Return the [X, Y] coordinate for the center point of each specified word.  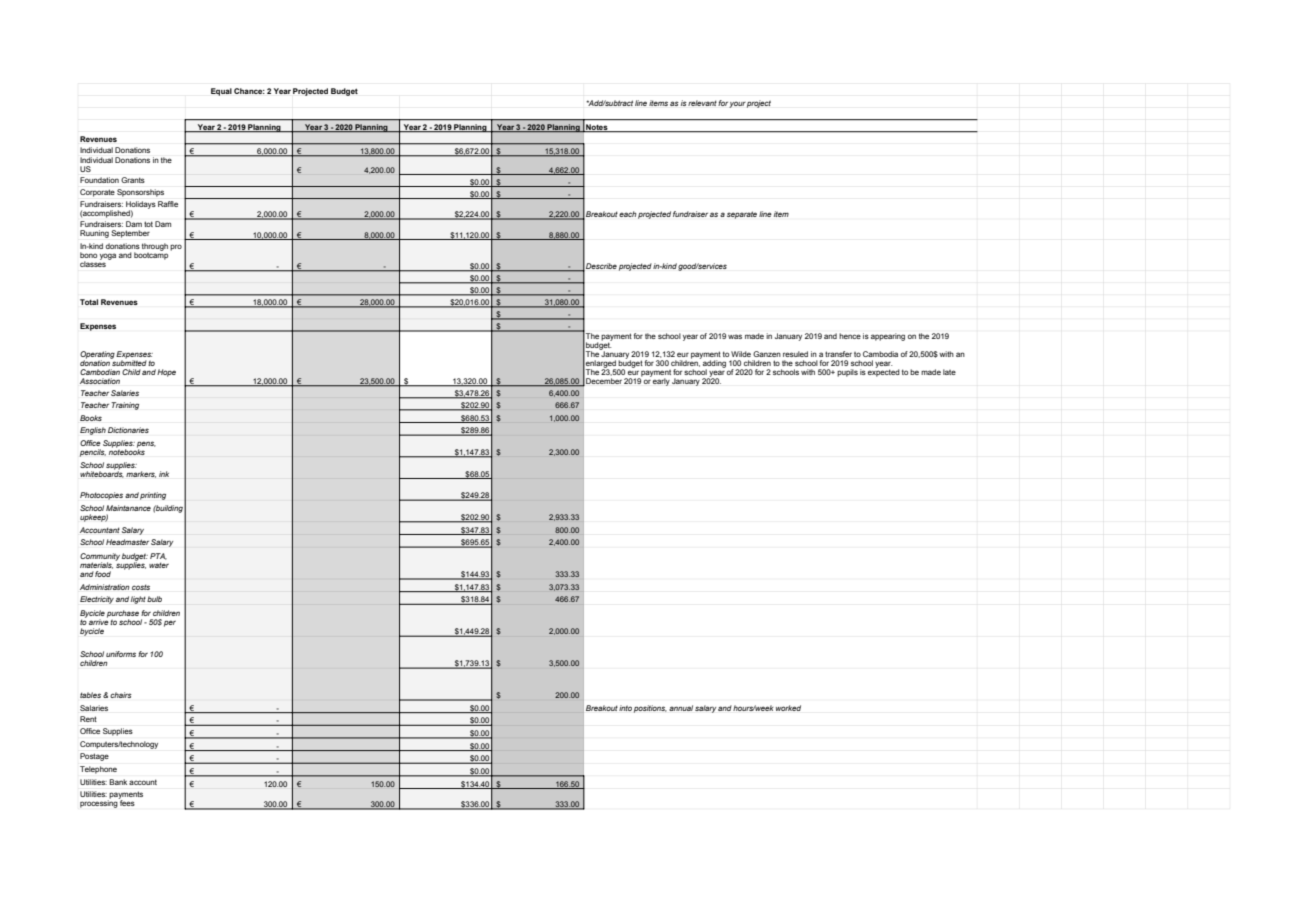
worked [788, 708]
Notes [597, 128]
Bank [118, 782]
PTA [158, 556]
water [159, 565]
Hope [166, 373]
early [661, 382]
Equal [221, 92]
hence [850, 336]
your [737, 104]
